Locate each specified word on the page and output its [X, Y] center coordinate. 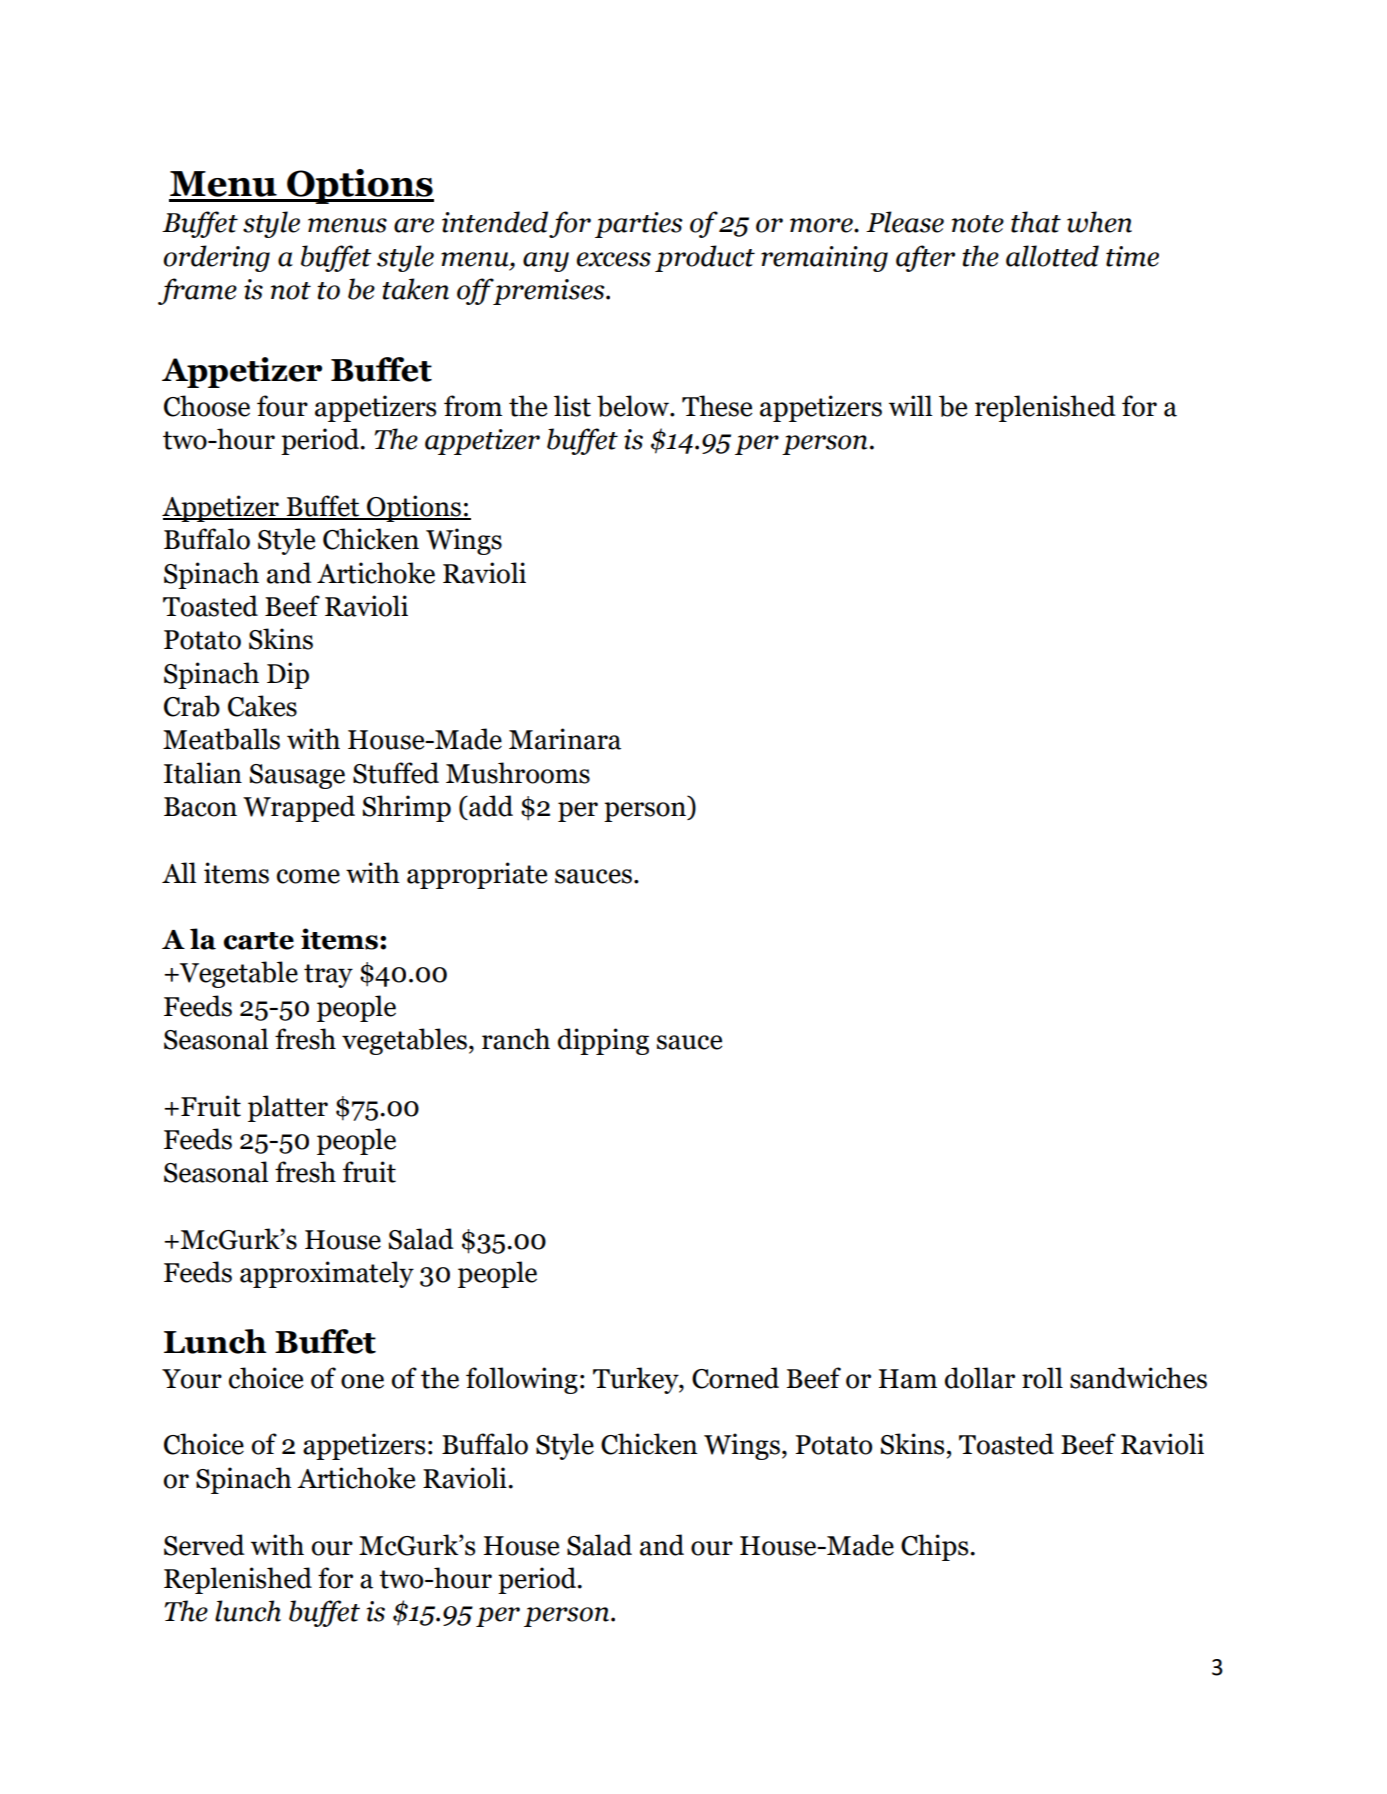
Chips [936, 1547]
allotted [1052, 256]
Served [204, 1545]
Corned [735, 1378]
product [705, 258]
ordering [216, 258]
